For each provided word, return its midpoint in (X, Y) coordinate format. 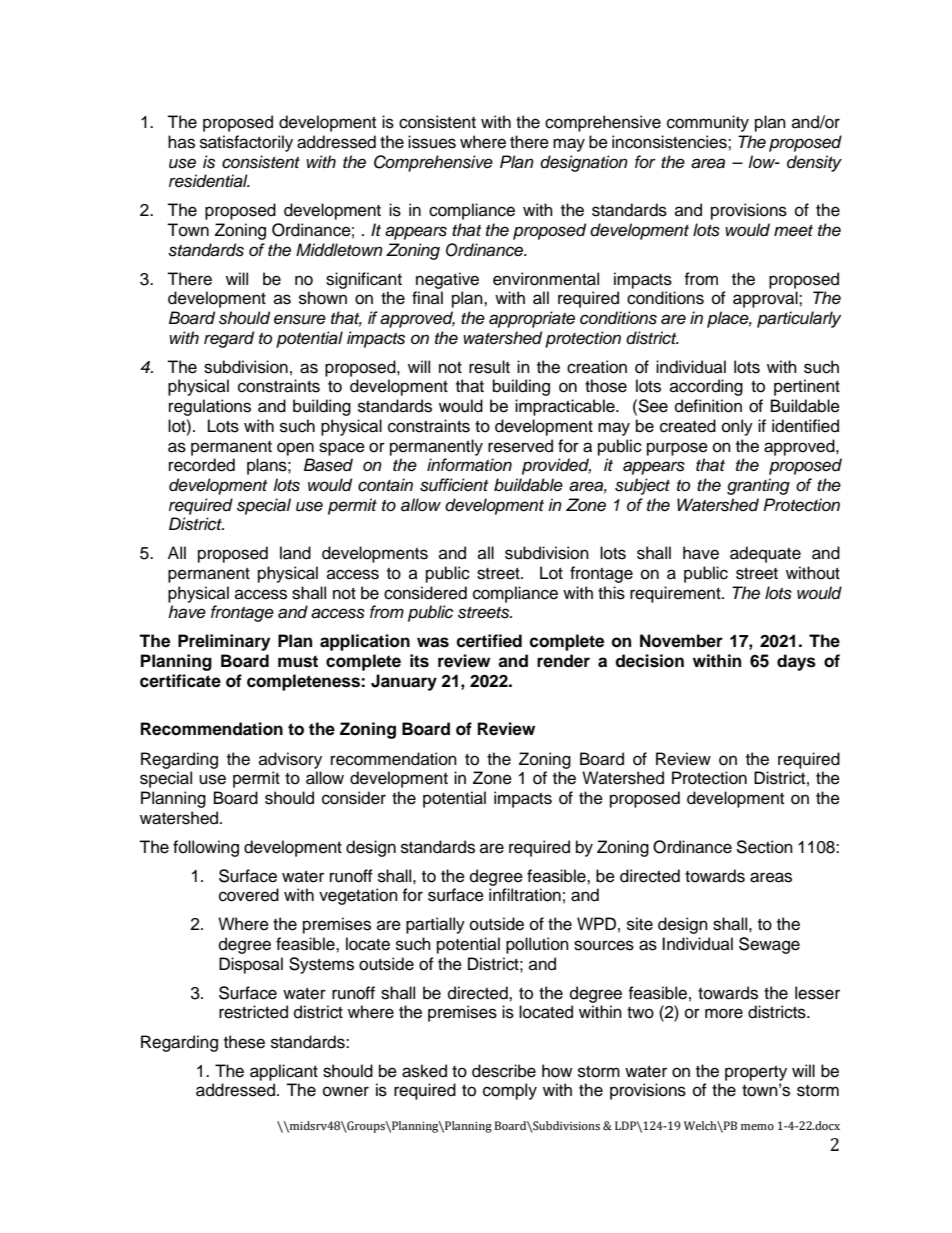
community (708, 123)
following (206, 848)
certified (489, 641)
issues (432, 142)
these (244, 1042)
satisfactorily (246, 143)
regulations (210, 407)
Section (764, 847)
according (706, 387)
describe (504, 1071)
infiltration (525, 895)
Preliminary (224, 642)
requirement (676, 594)
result (489, 367)
